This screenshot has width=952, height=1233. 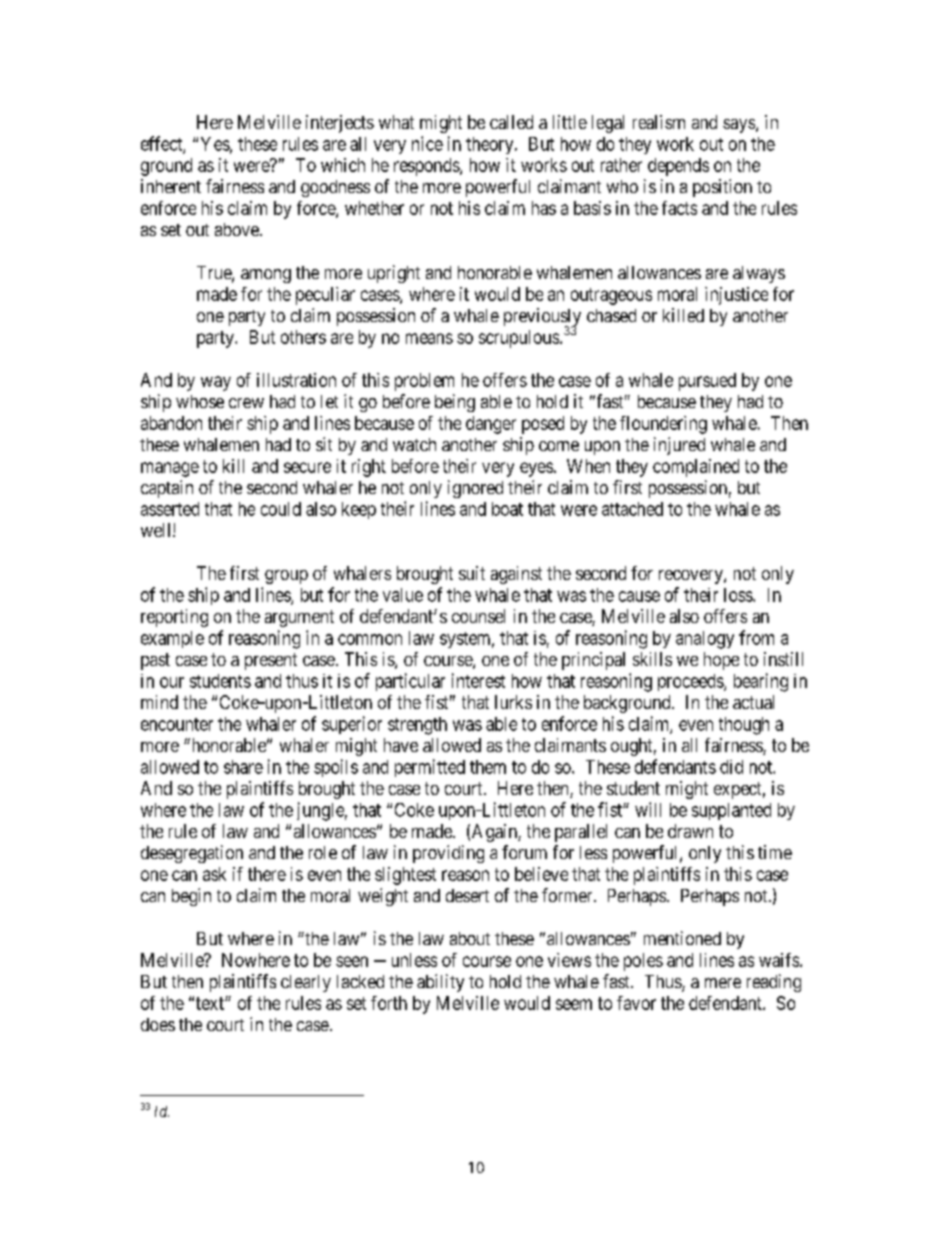 I want to click on encounter, so click(x=177, y=724).
